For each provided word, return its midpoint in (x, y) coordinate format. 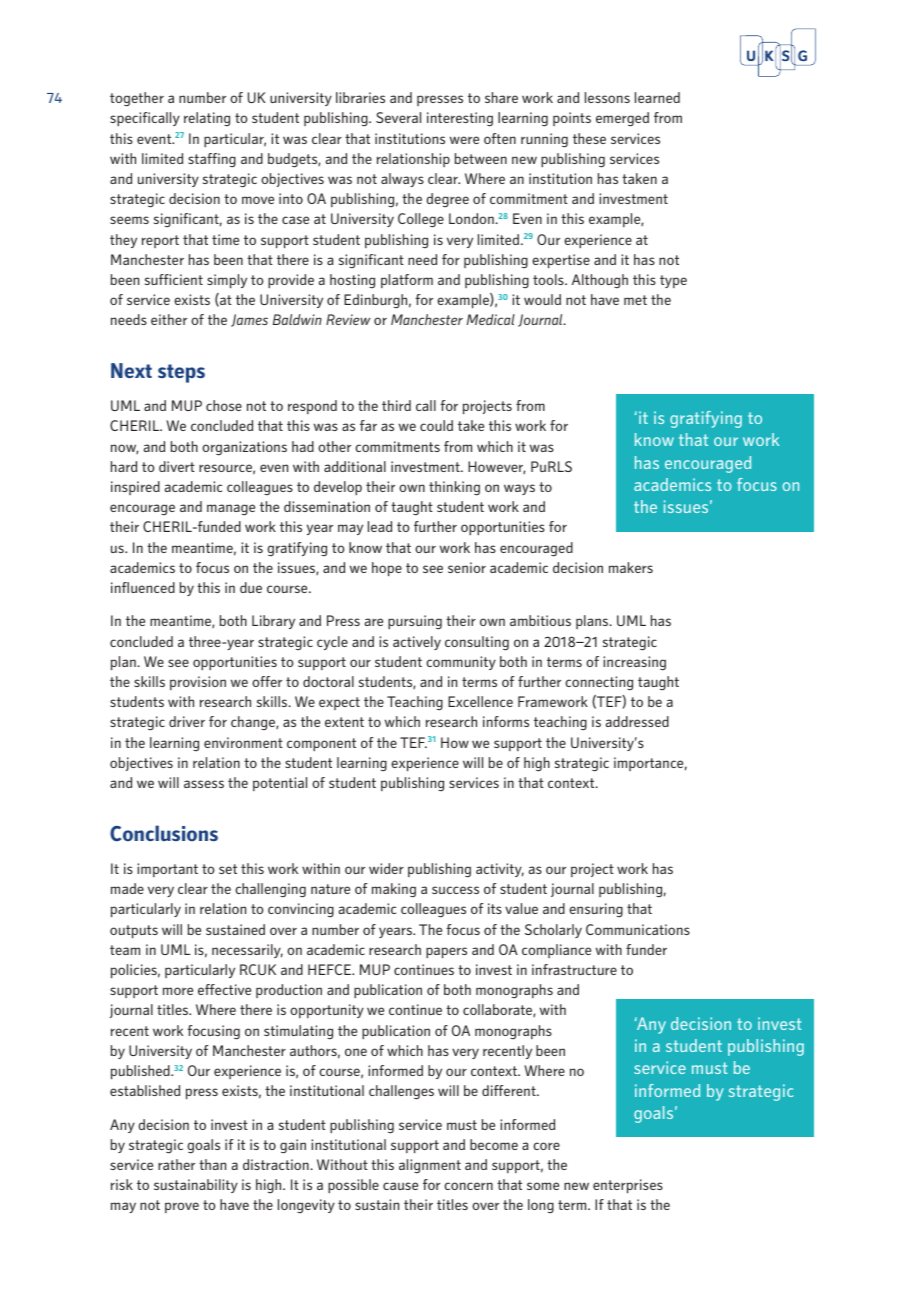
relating (207, 119)
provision (198, 683)
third (396, 405)
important (167, 870)
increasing (634, 663)
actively (417, 643)
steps (181, 373)
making (394, 890)
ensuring (596, 910)
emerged (622, 119)
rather (176, 1164)
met (635, 300)
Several (398, 117)
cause (400, 1186)
